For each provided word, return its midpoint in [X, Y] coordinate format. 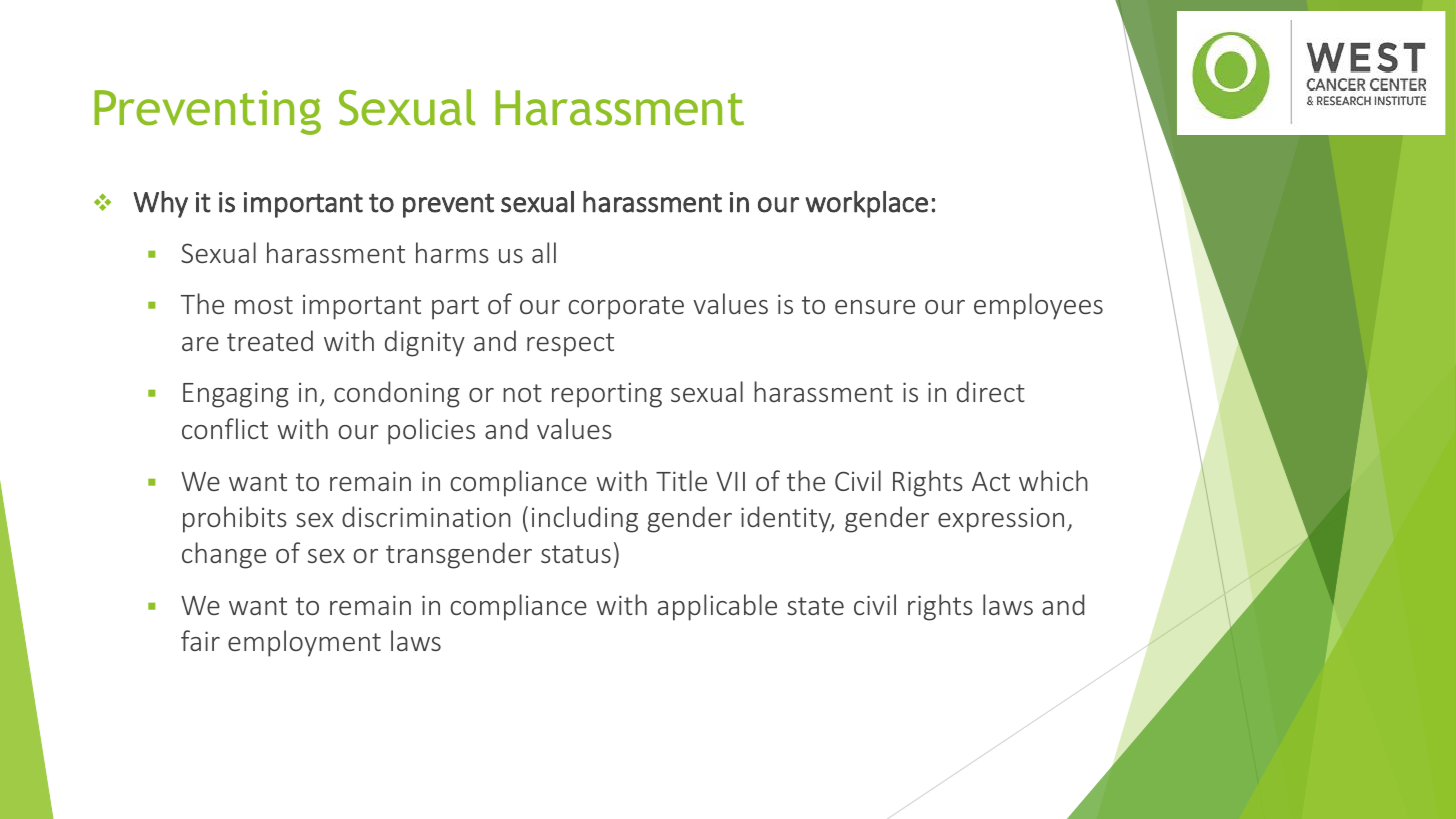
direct [991, 391]
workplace [866, 204]
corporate [626, 308]
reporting [607, 395]
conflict [225, 428]
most [264, 305]
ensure [875, 307]
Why [160, 204]
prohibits [235, 519]
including [585, 519]
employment [304, 643]
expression [1001, 520]
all [544, 252]
